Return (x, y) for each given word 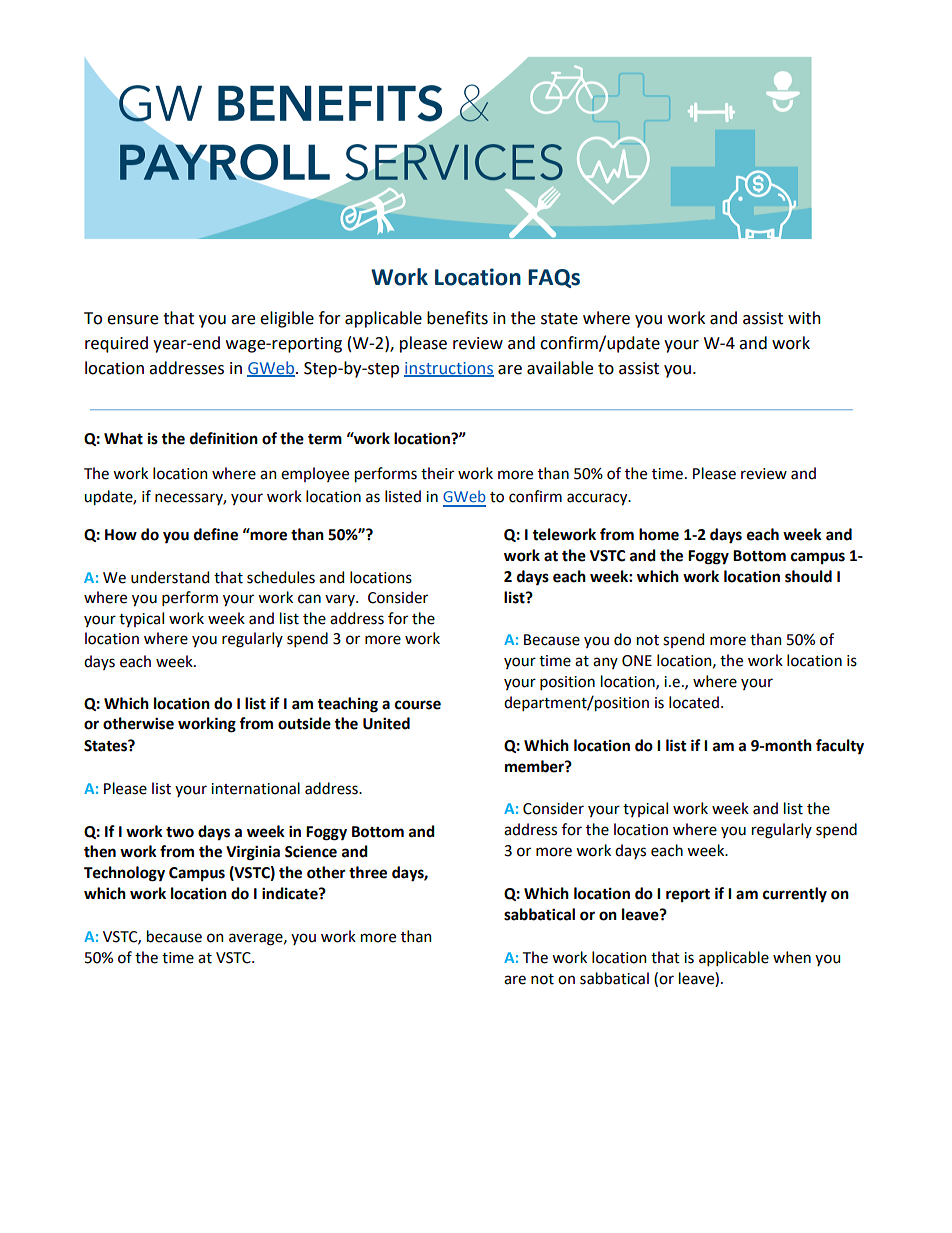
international (255, 788)
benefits (457, 318)
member (535, 766)
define (216, 534)
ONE (637, 661)
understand (170, 577)
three (368, 872)
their (437, 473)
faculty (840, 747)
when (792, 957)
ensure (132, 320)
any (605, 663)
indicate (291, 893)
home (659, 534)
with (804, 318)
